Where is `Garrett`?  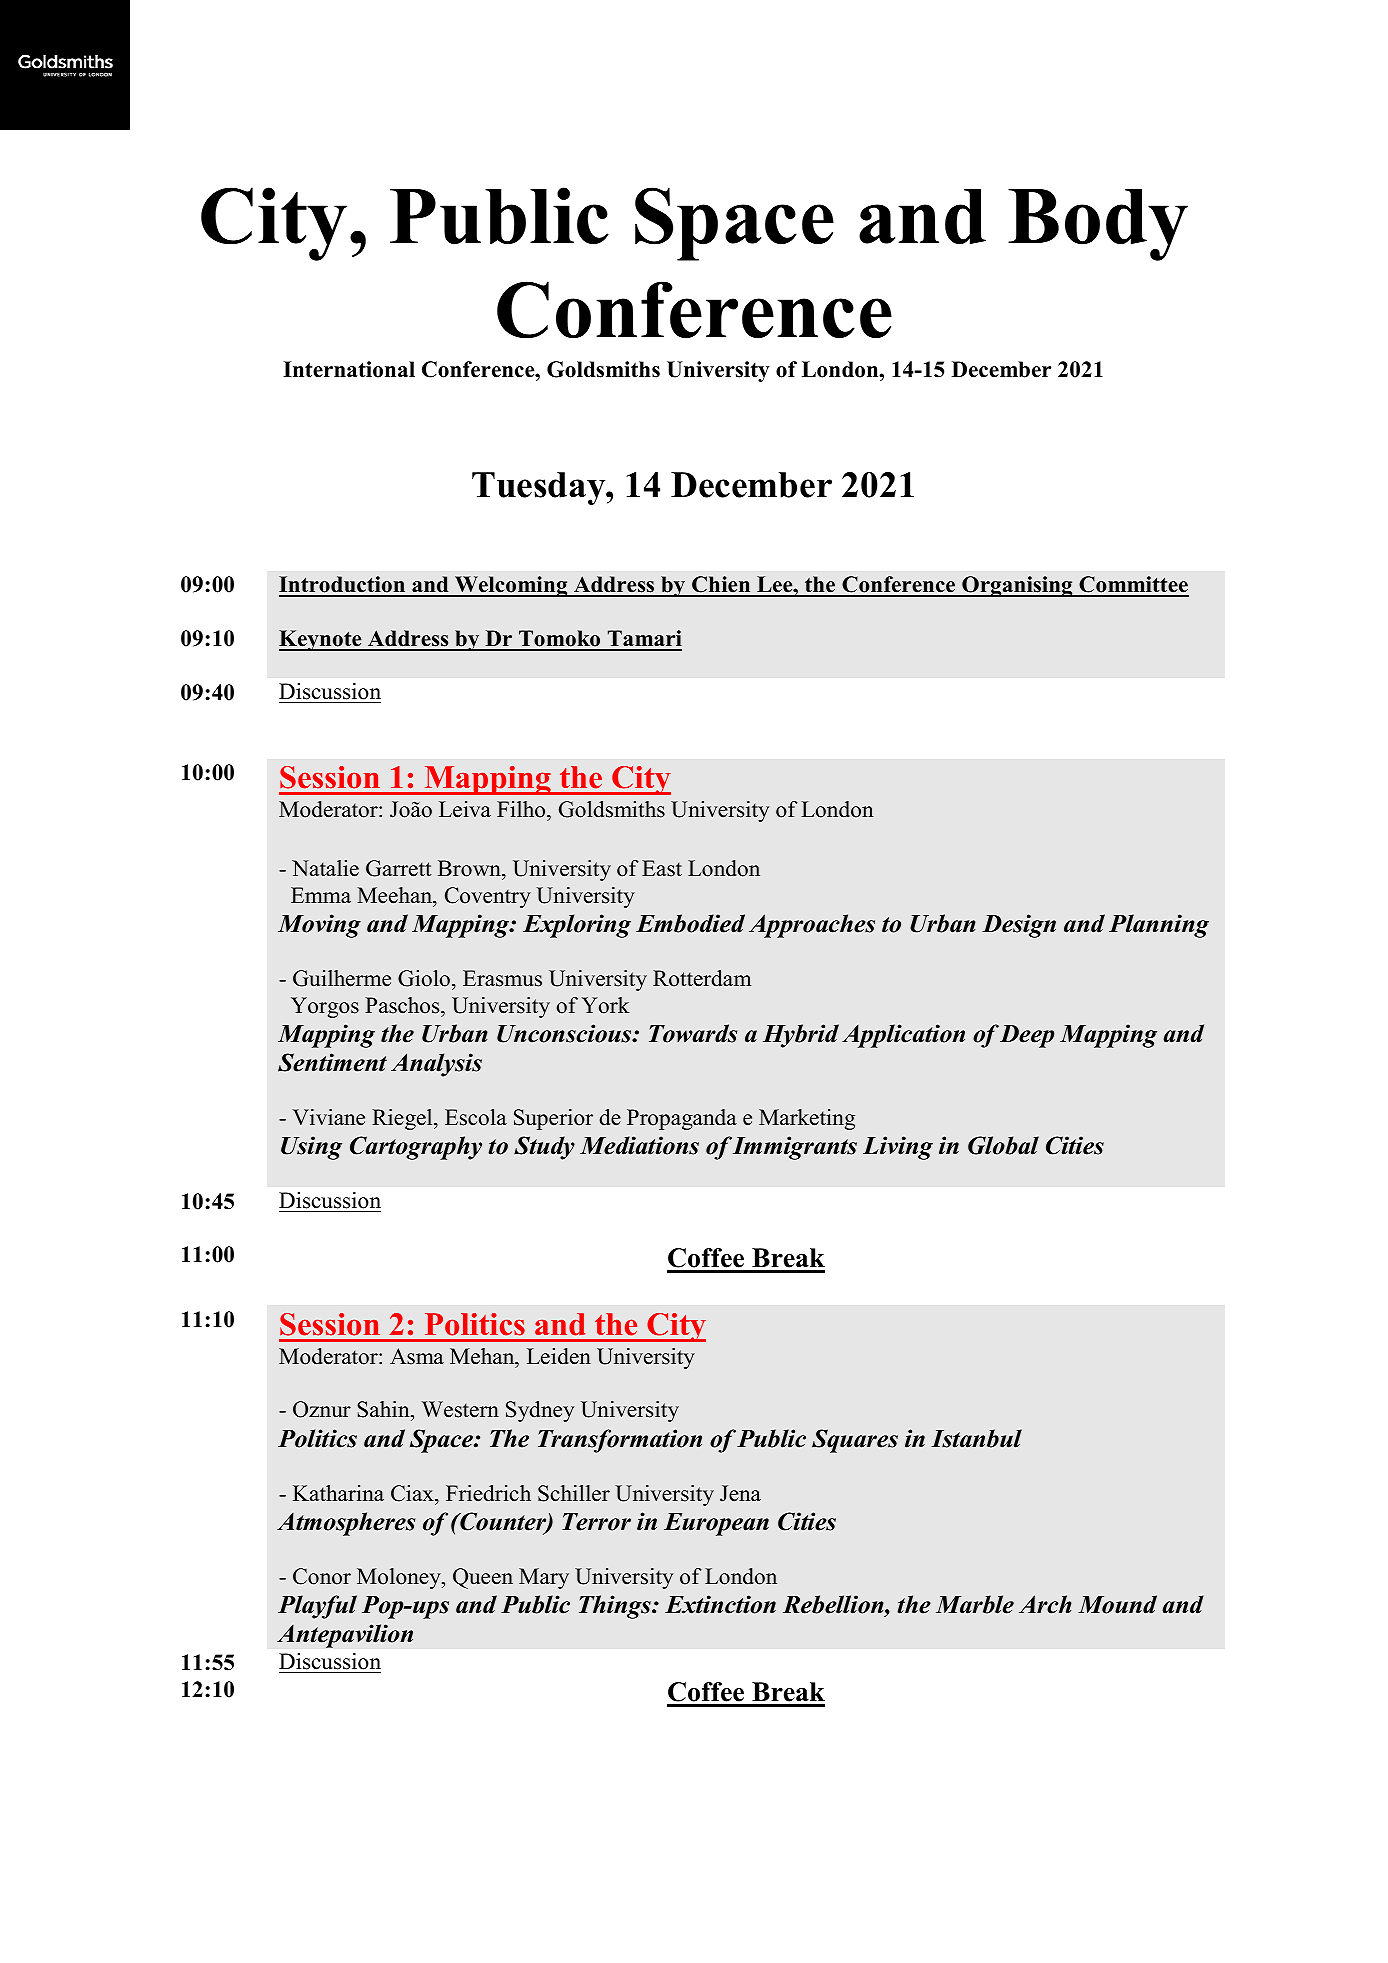
Garrett is located at coordinates (398, 868).
